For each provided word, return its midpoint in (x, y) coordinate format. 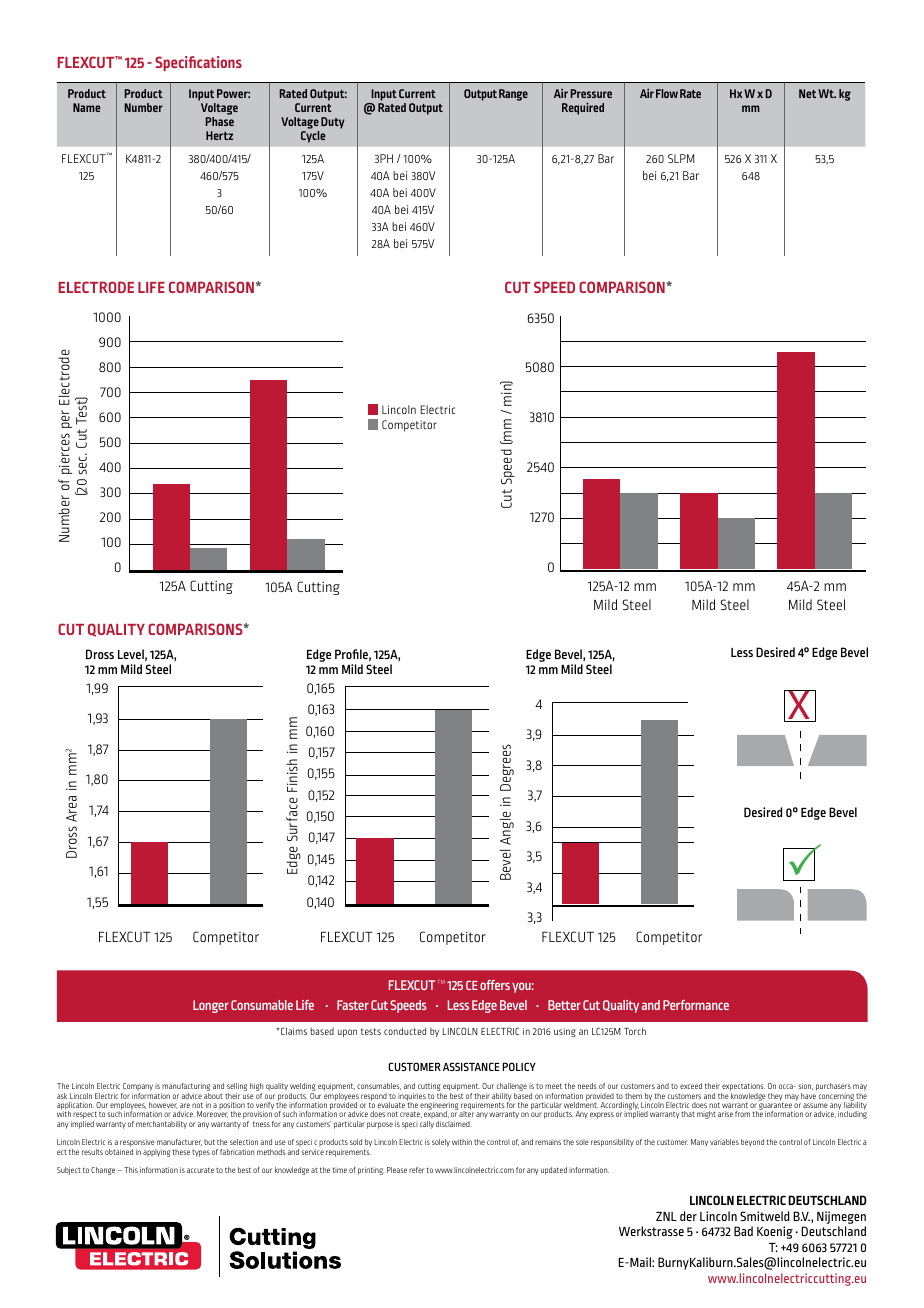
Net (807, 93)
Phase (219, 121)
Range (513, 95)
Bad (743, 1231)
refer (417, 1170)
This (131, 1170)
